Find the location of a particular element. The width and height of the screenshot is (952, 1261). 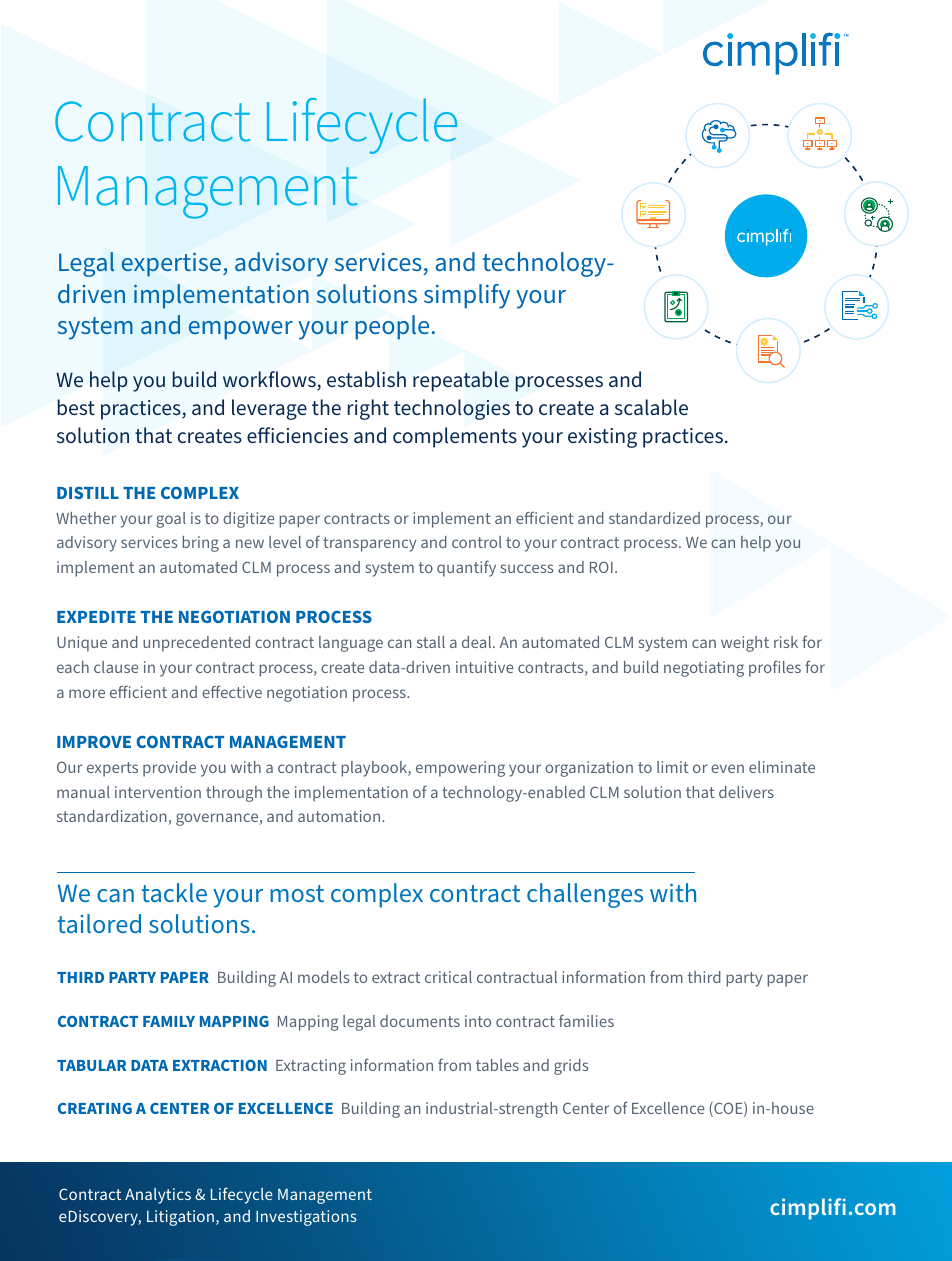

negotiating is located at coordinates (704, 669).
